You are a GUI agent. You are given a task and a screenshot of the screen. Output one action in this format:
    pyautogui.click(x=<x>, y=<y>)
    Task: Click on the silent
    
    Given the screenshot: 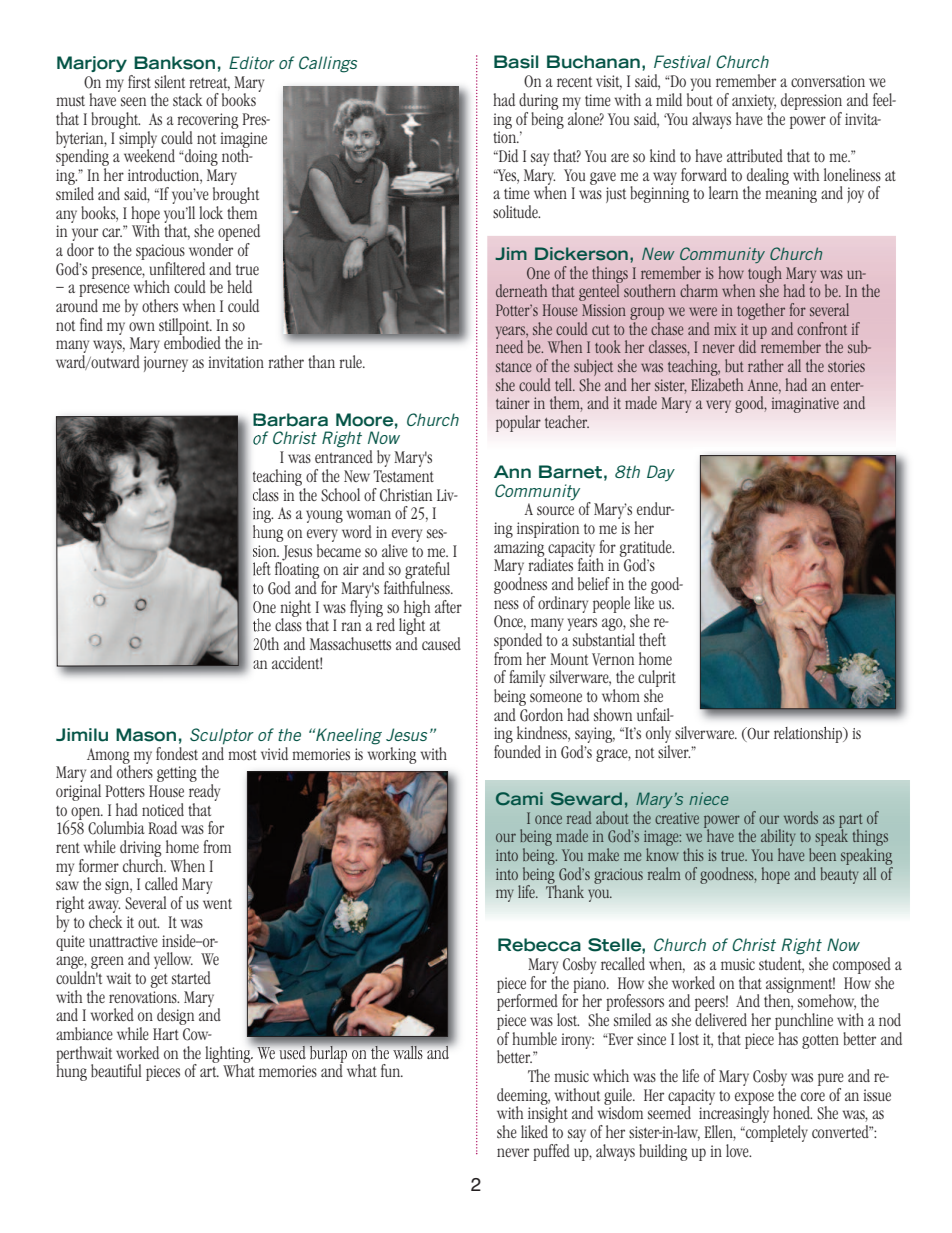 What is the action you would take?
    pyautogui.click(x=170, y=81)
